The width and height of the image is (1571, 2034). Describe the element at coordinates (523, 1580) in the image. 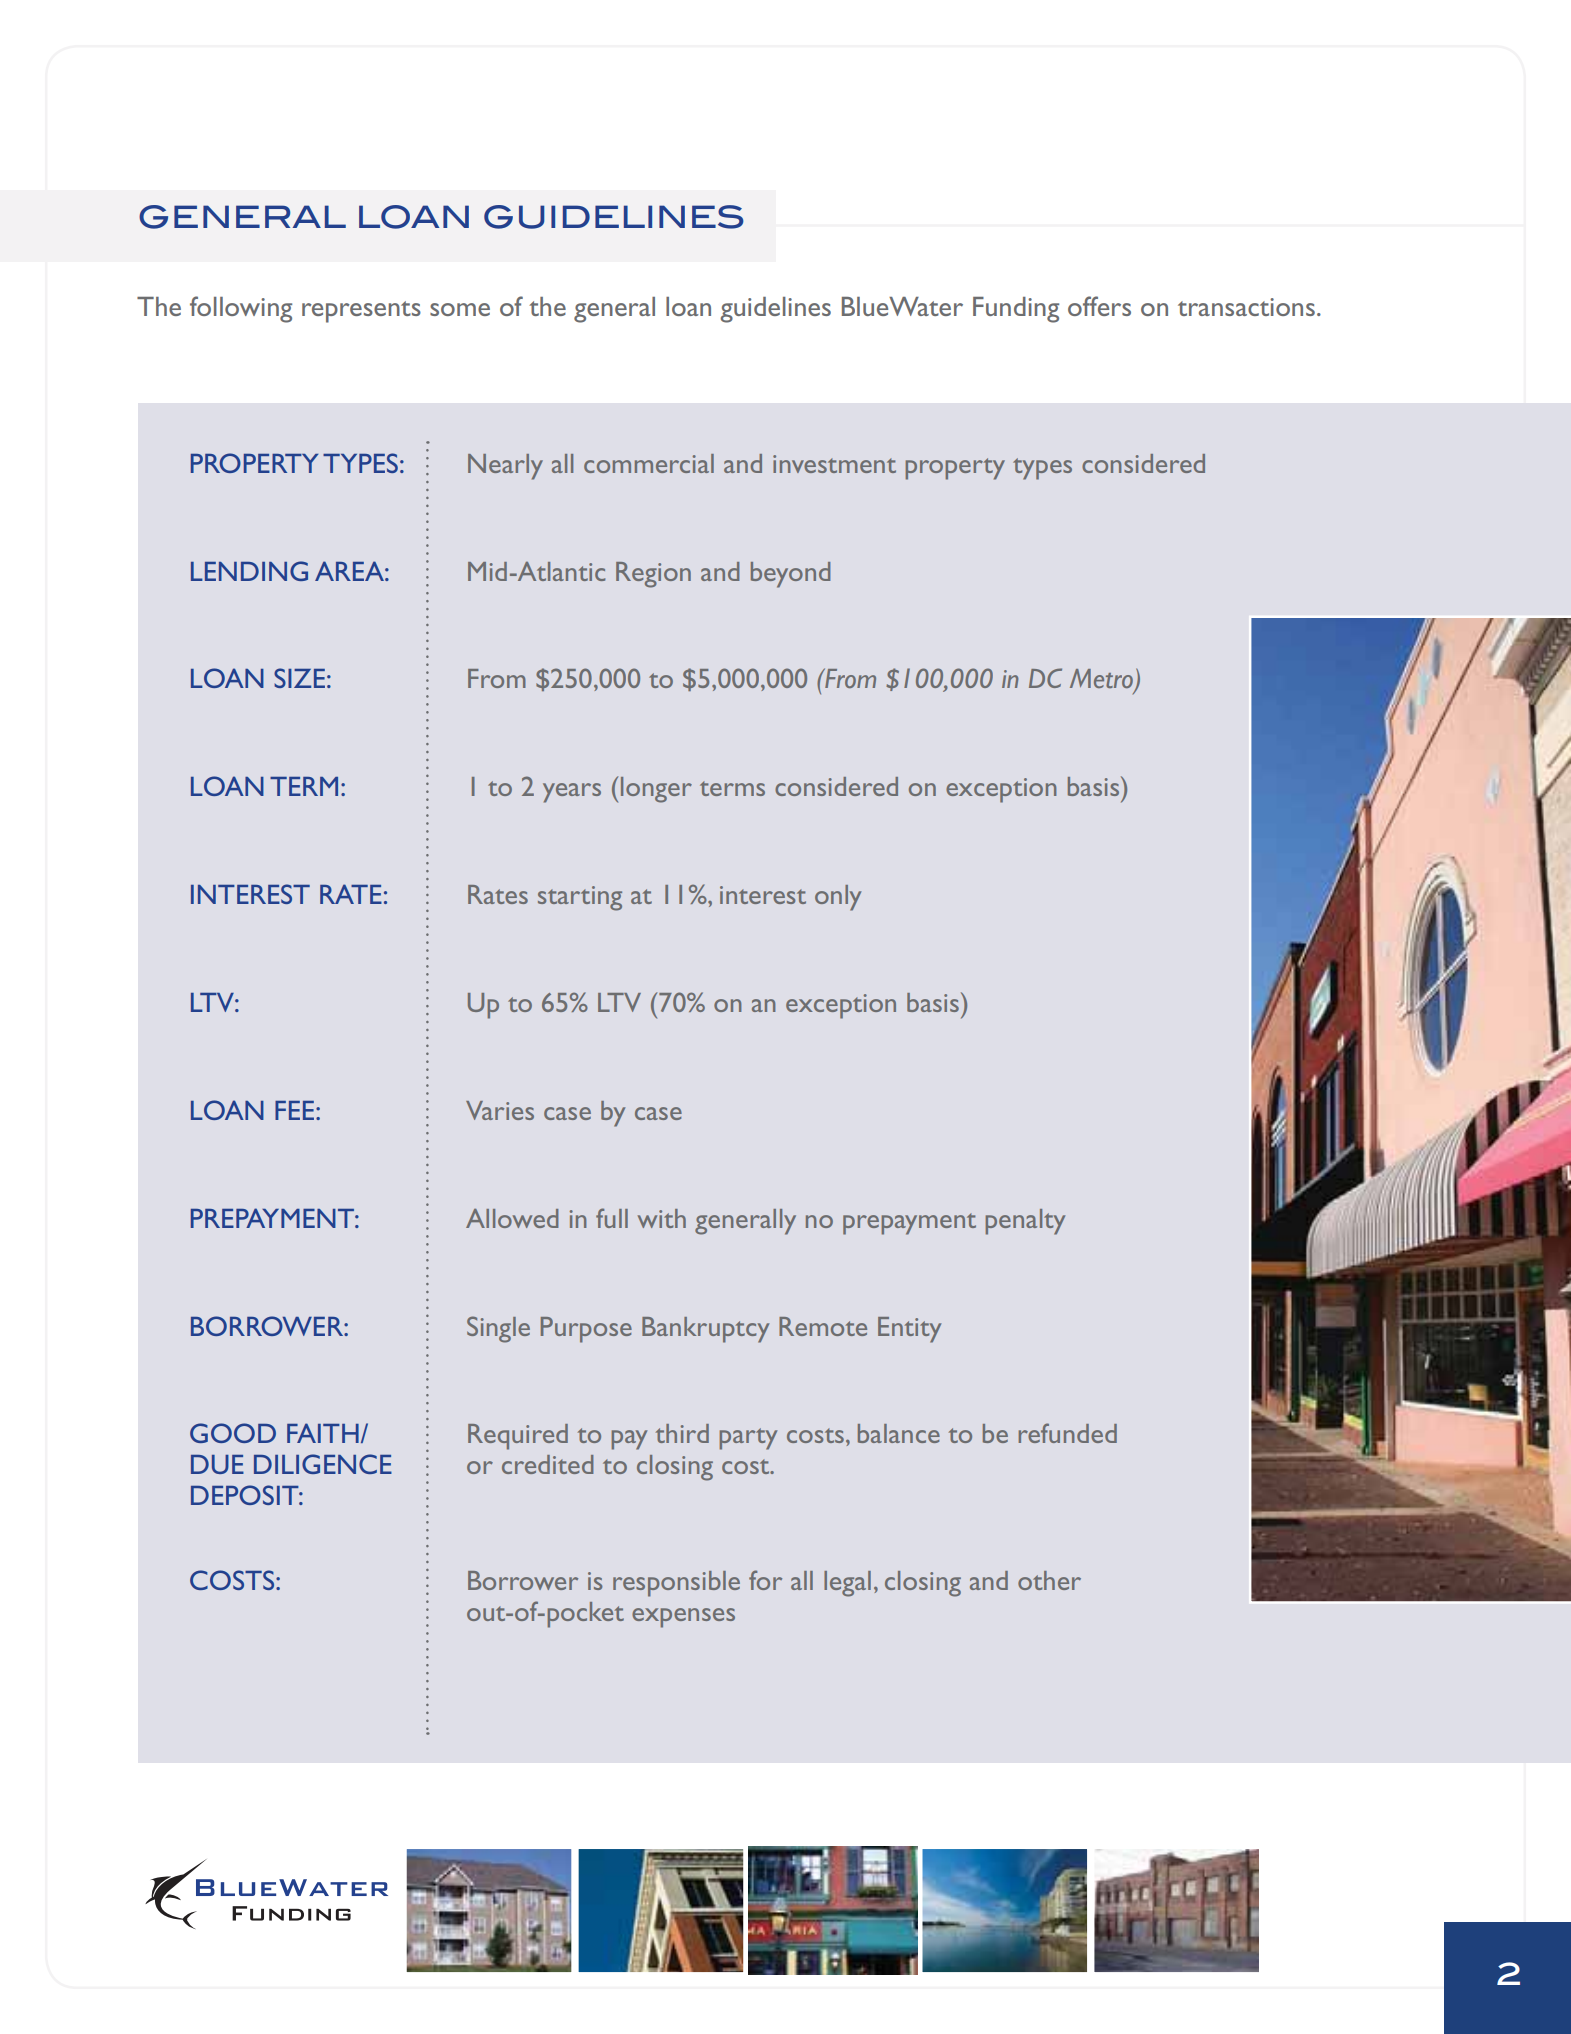

I see `Borrower` at that location.
